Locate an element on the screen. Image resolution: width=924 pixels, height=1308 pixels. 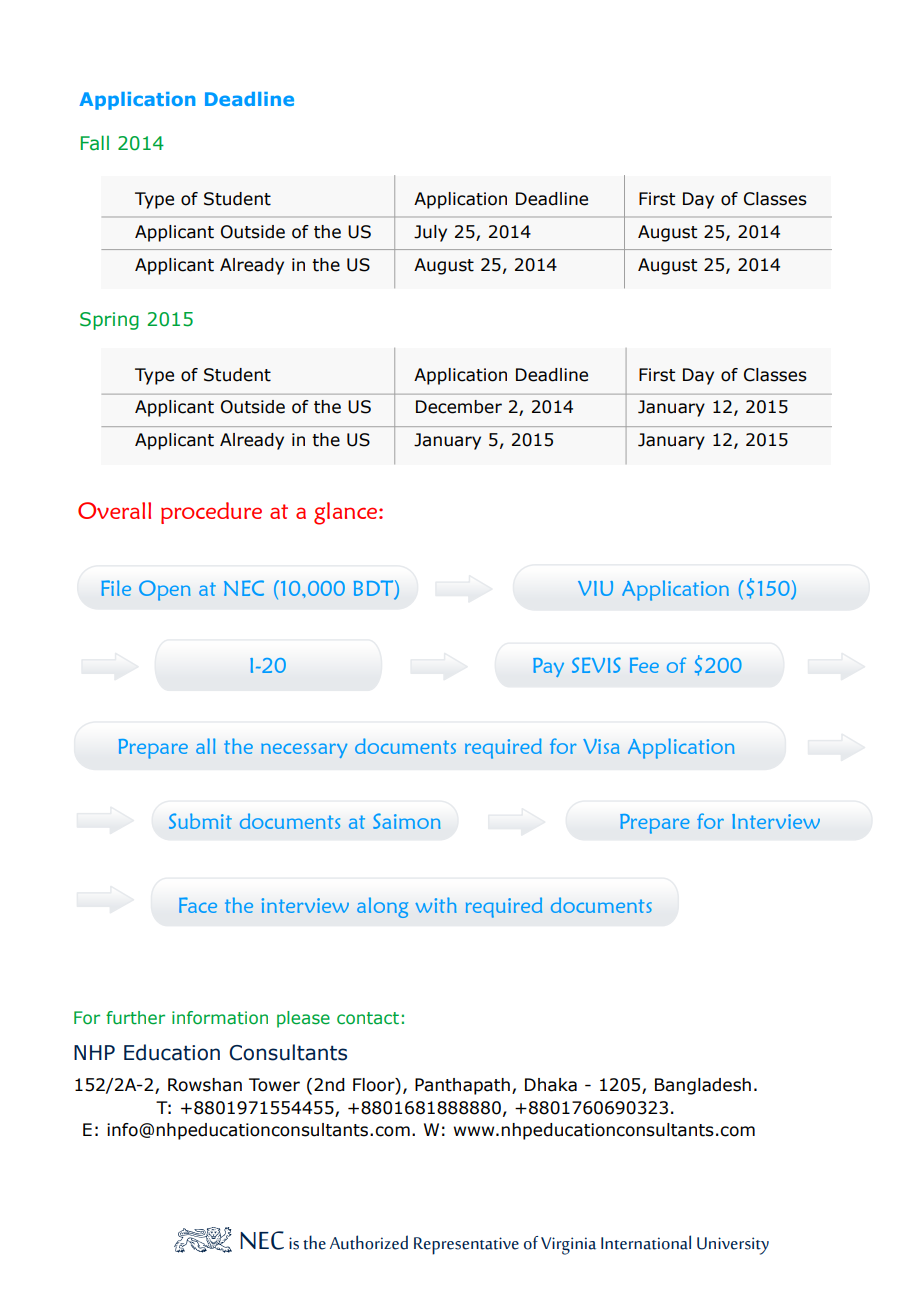
December is located at coordinates (459, 407).
